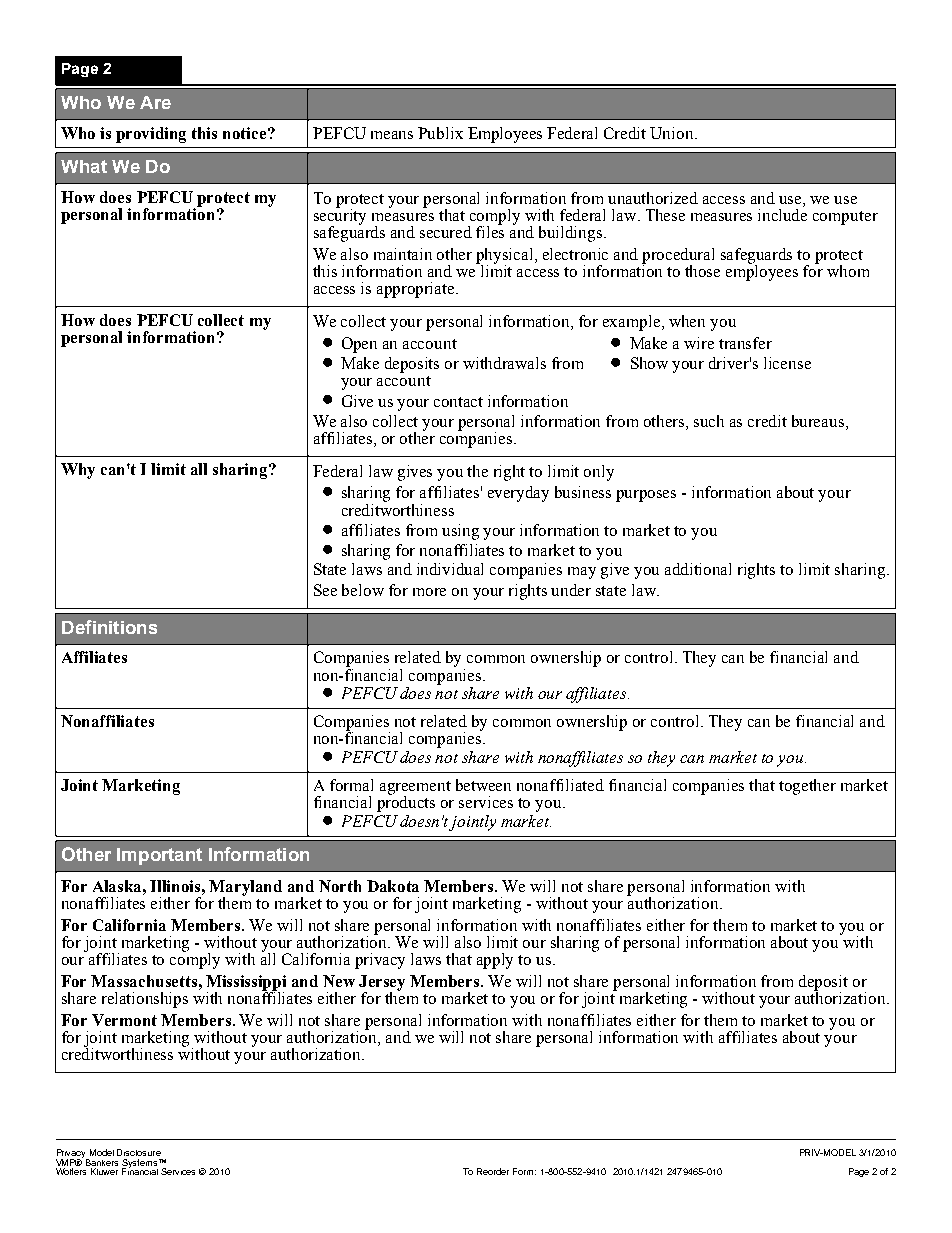 The width and height of the document is (952, 1233). I want to click on Reorder, so click(493, 1171).
